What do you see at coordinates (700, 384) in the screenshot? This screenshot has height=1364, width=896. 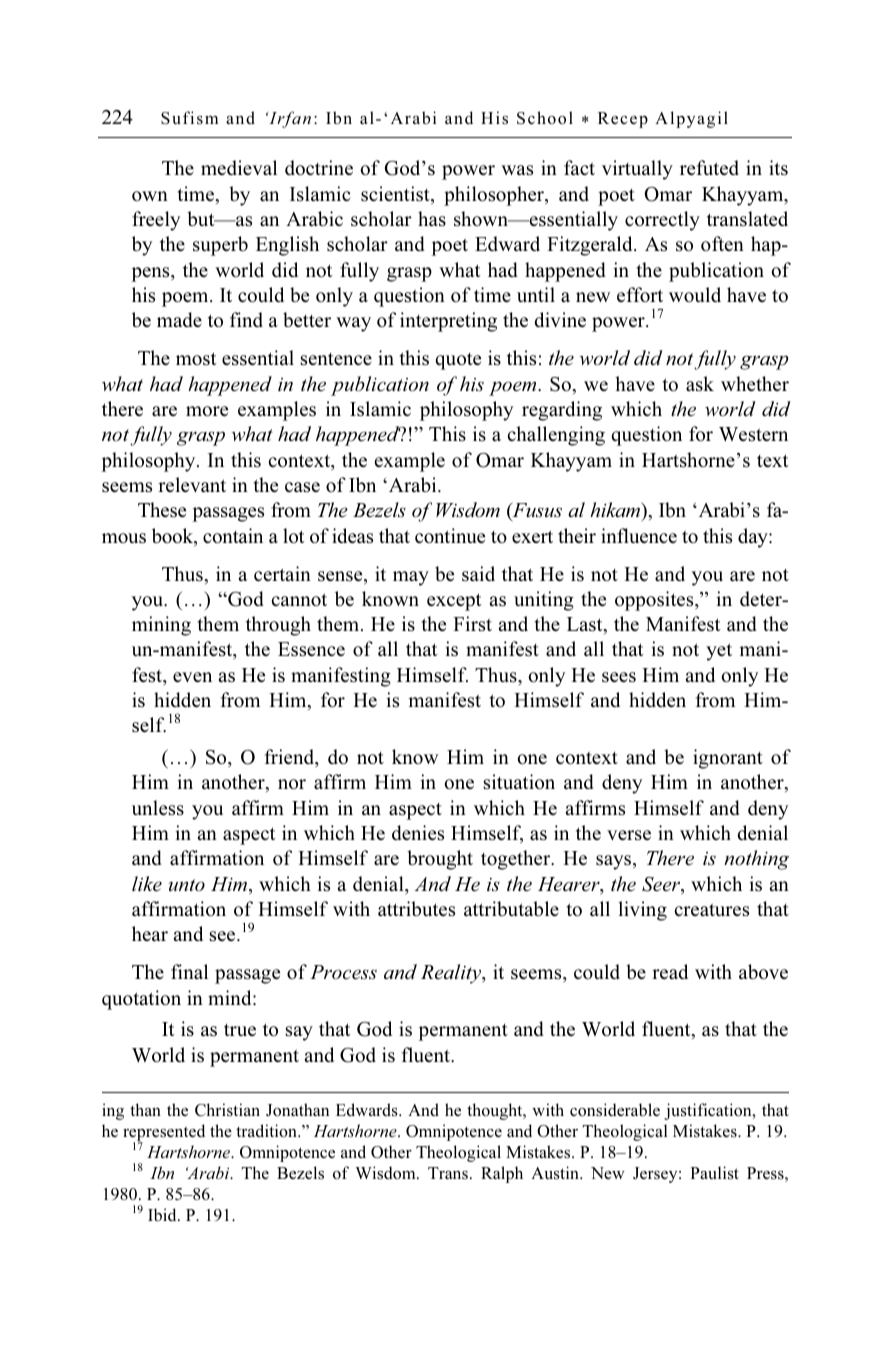 I see `ask` at bounding box center [700, 384].
